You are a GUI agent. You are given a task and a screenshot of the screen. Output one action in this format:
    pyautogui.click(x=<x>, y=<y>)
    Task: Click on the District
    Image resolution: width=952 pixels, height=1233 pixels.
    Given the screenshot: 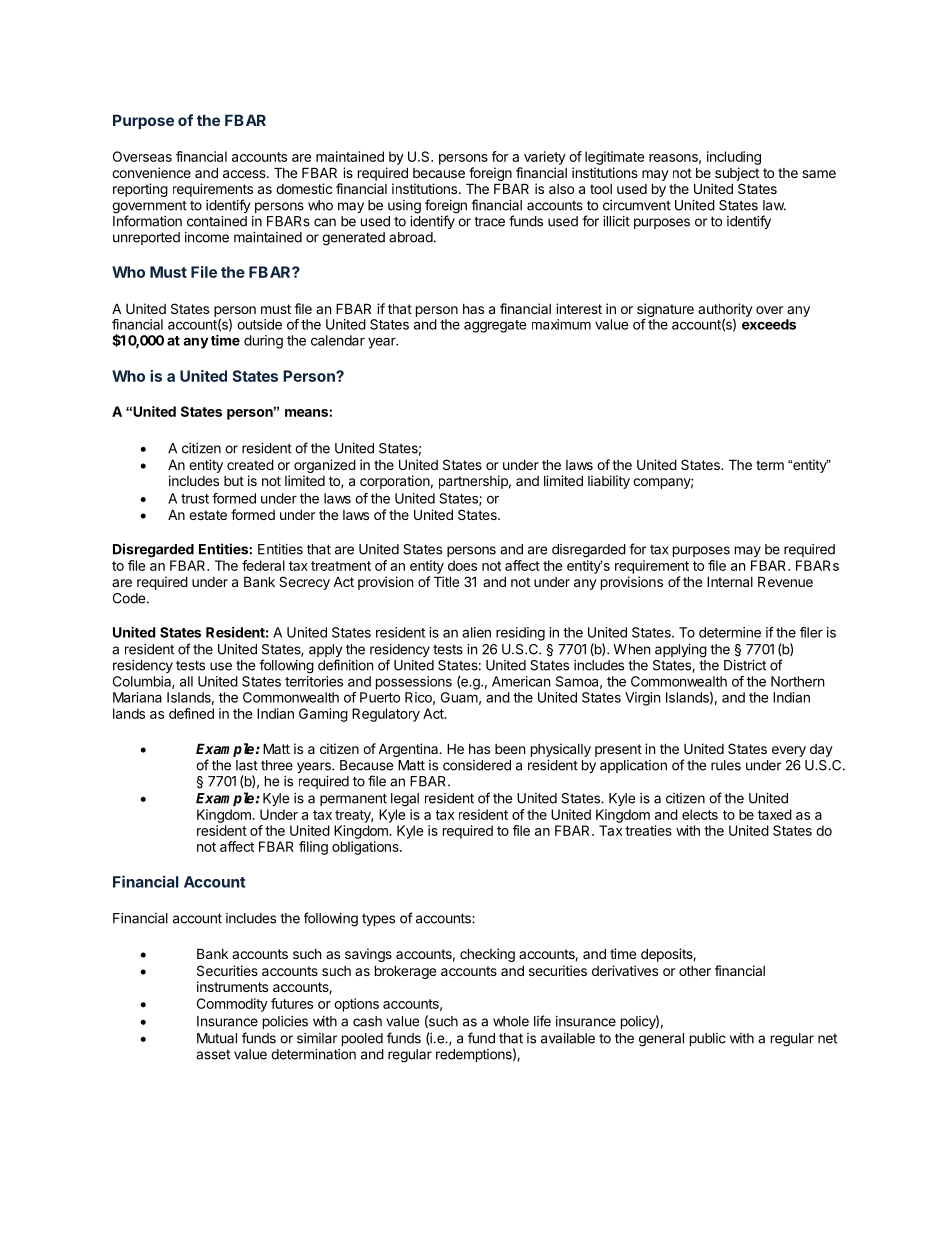 What is the action you would take?
    pyautogui.click(x=745, y=665)
